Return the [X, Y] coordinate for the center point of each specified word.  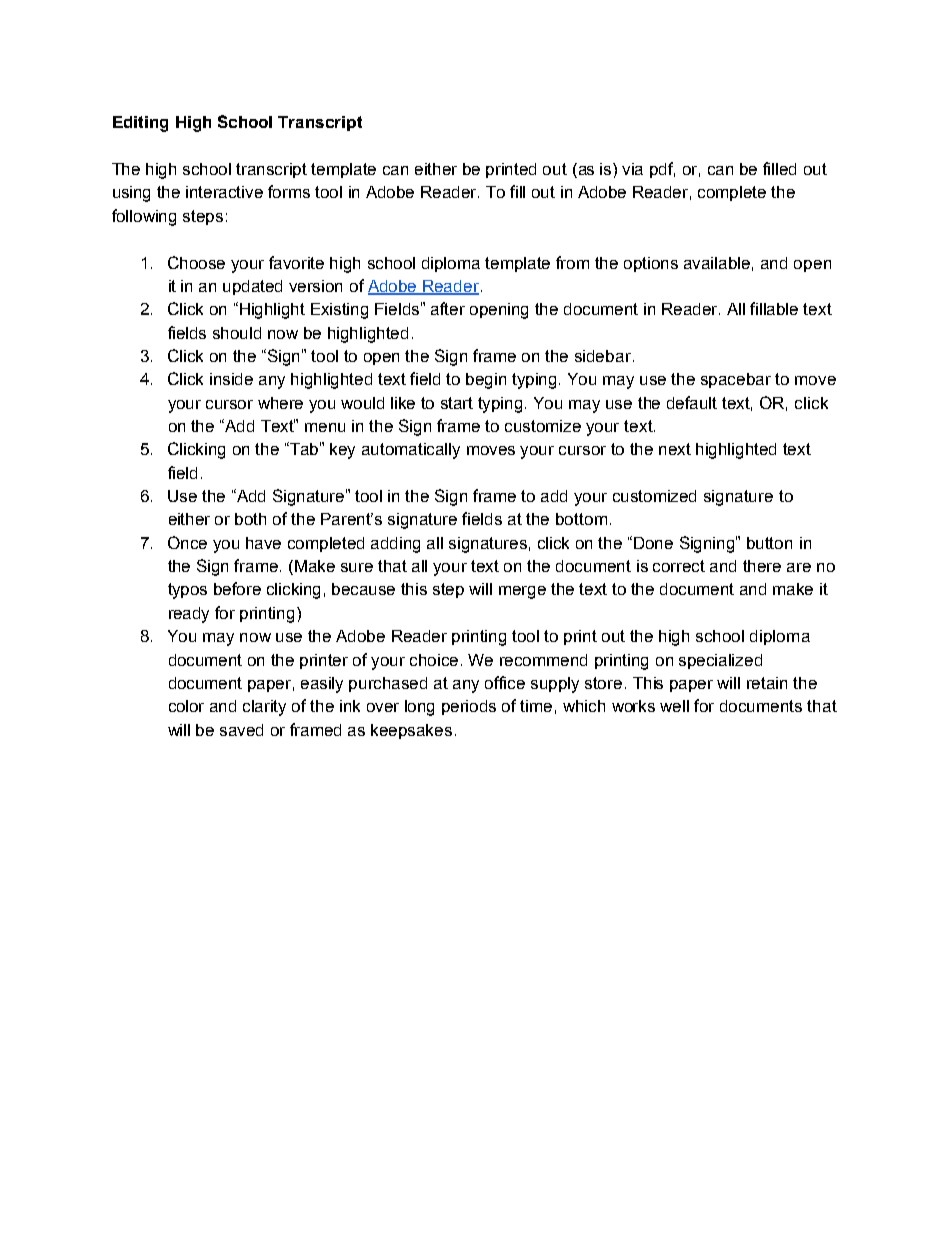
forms [289, 191]
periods [469, 707]
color [186, 706]
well [674, 706]
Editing [140, 124]
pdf [662, 170]
